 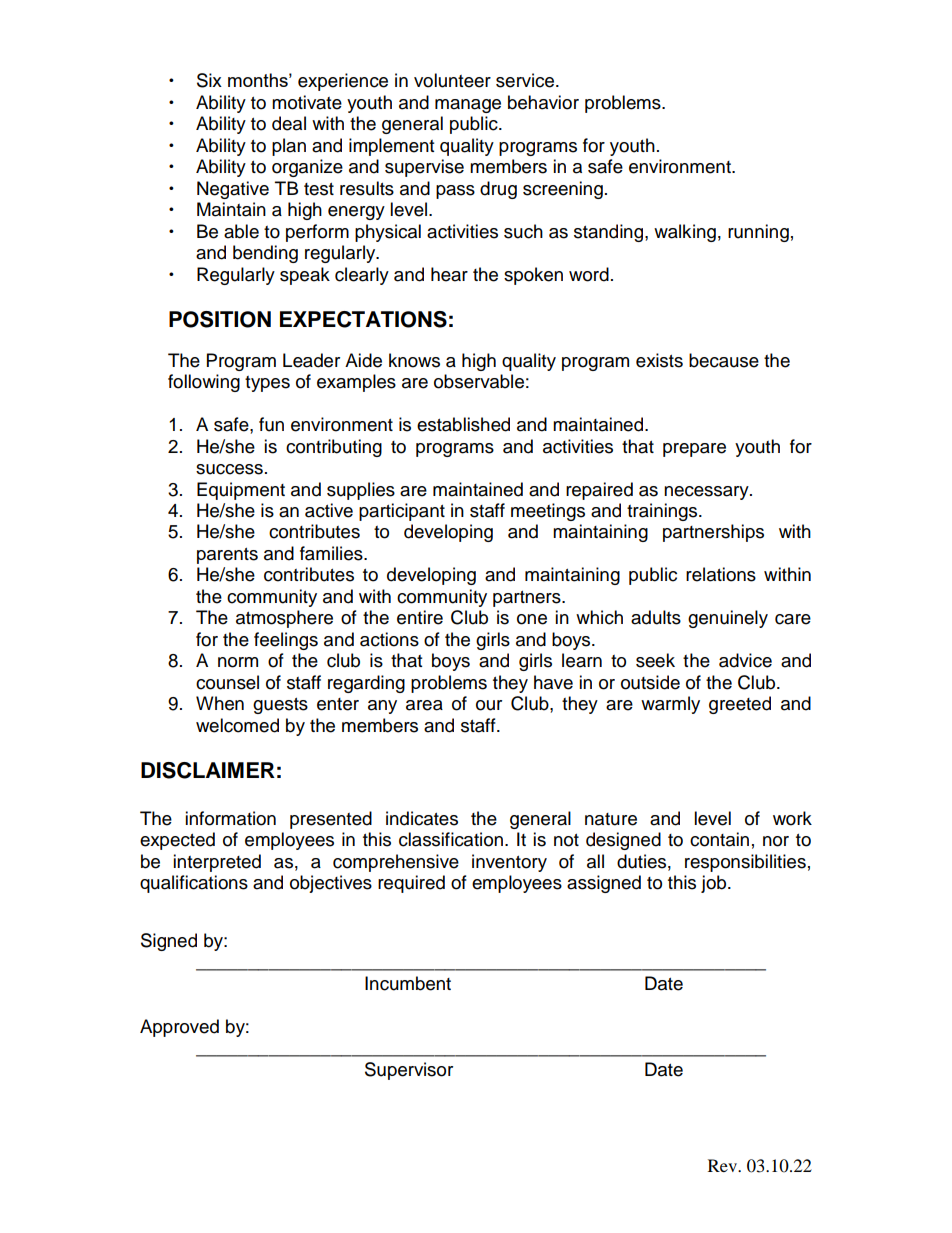 What do you see at coordinates (409, 1071) in the screenshot?
I see `Supervisor` at bounding box center [409, 1071].
